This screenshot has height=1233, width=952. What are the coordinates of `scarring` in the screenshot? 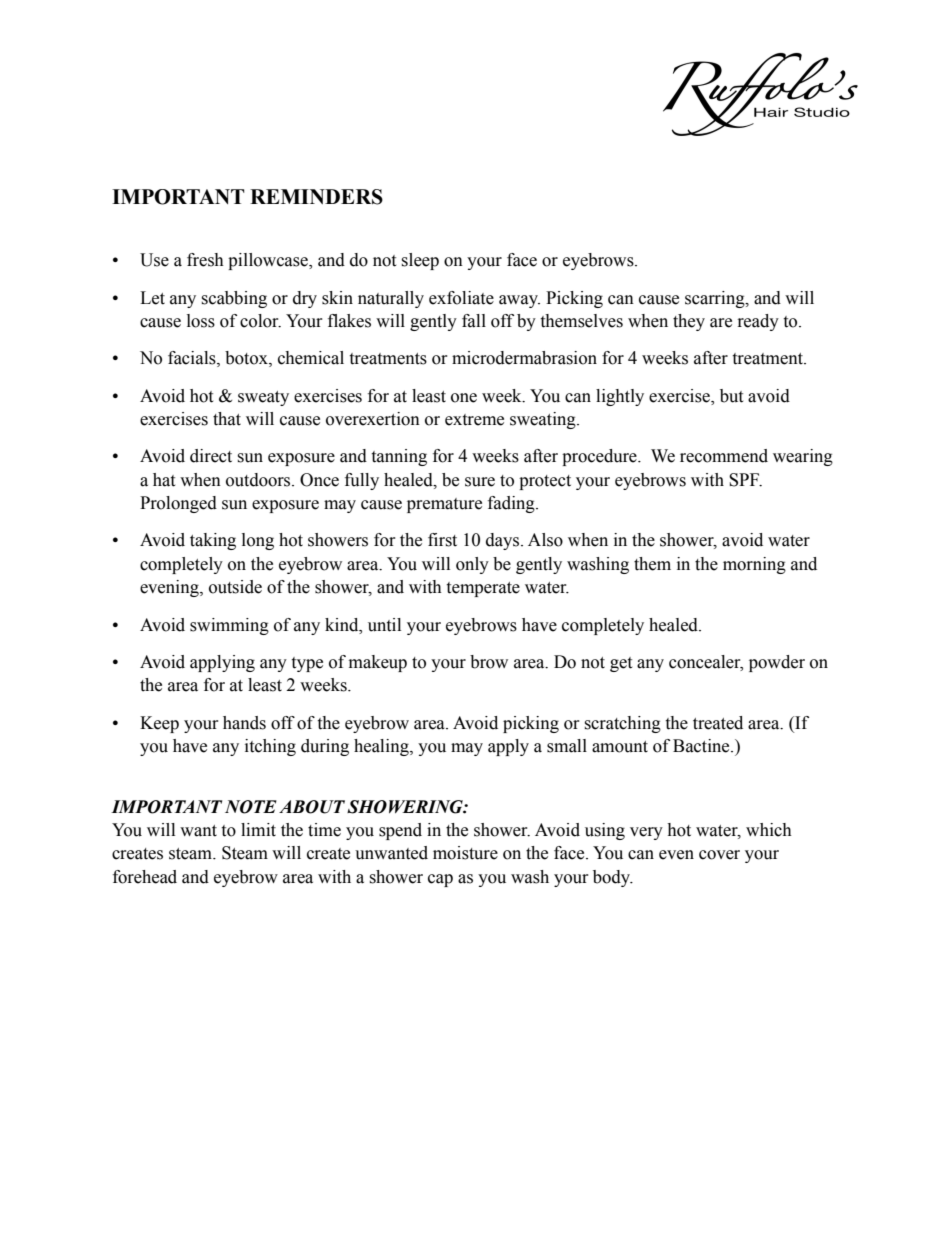 It's located at (716, 299).
